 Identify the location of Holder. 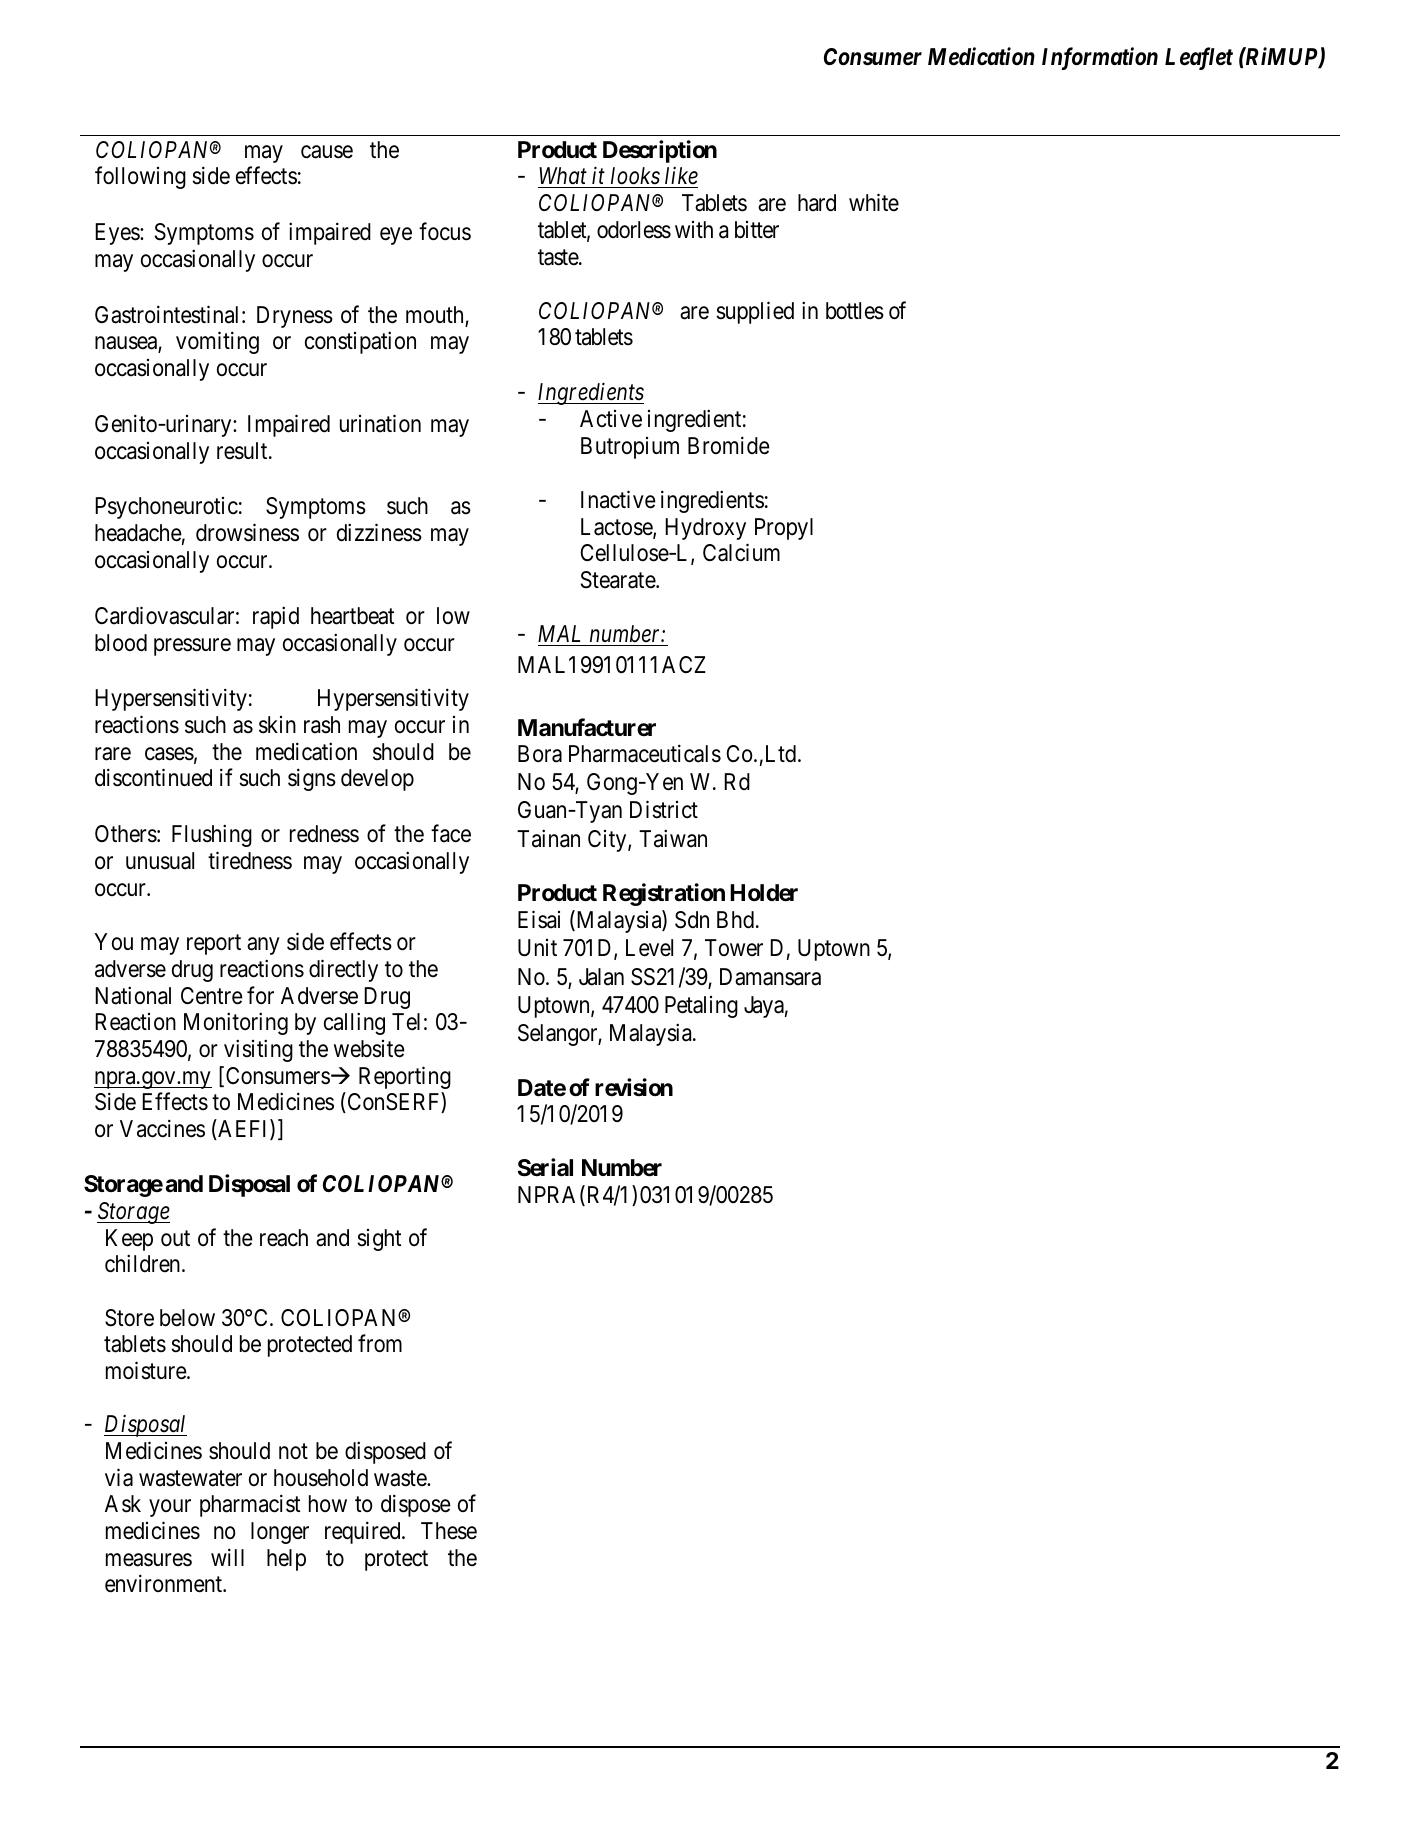
(764, 893).
